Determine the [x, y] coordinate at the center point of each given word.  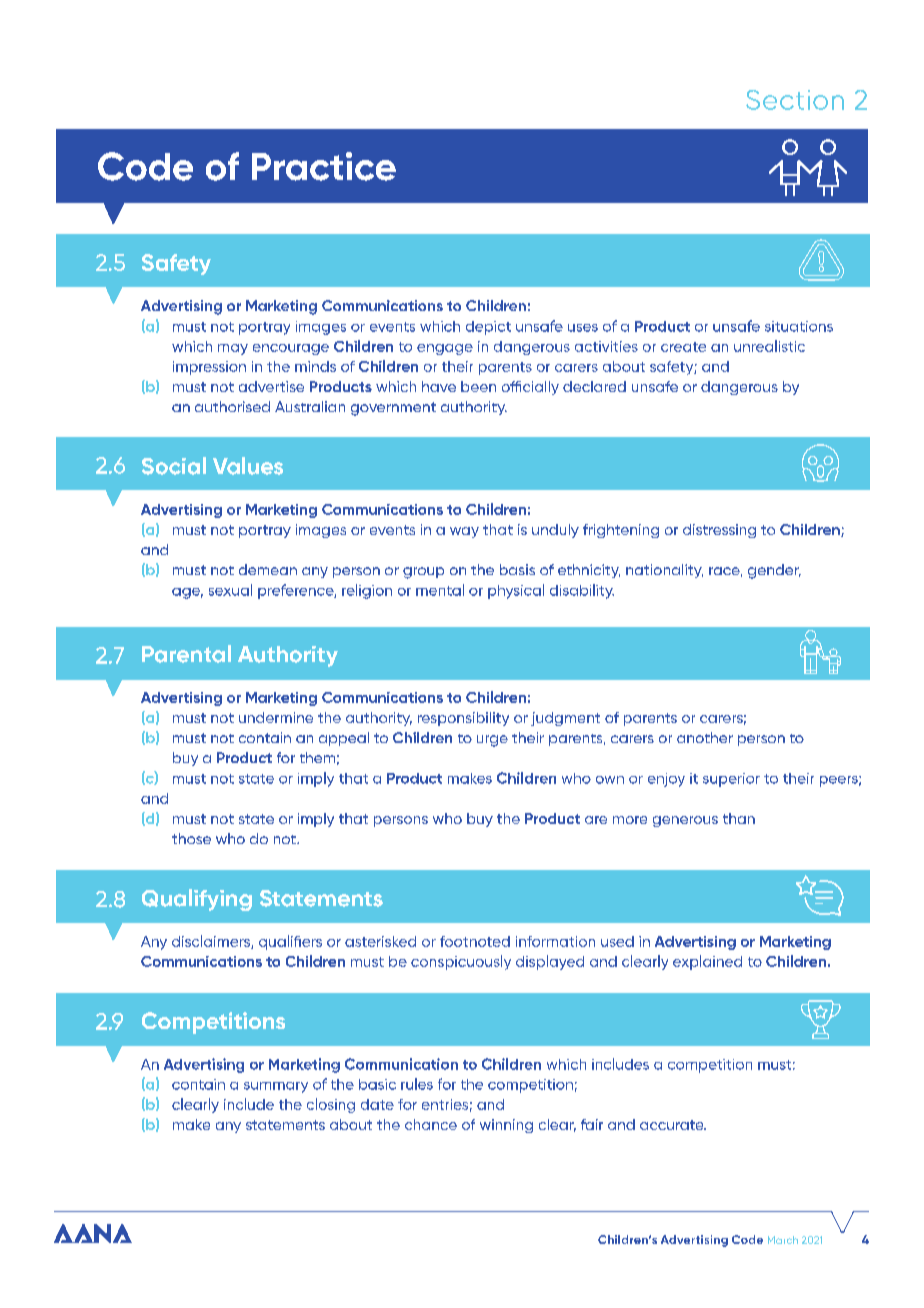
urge [492, 741]
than [739, 818]
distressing [719, 531]
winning [506, 1126]
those [191, 838]
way [464, 532]
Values [248, 466]
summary [276, 1087]
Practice [324, 166]
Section [795, 100]
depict [488, 328]
